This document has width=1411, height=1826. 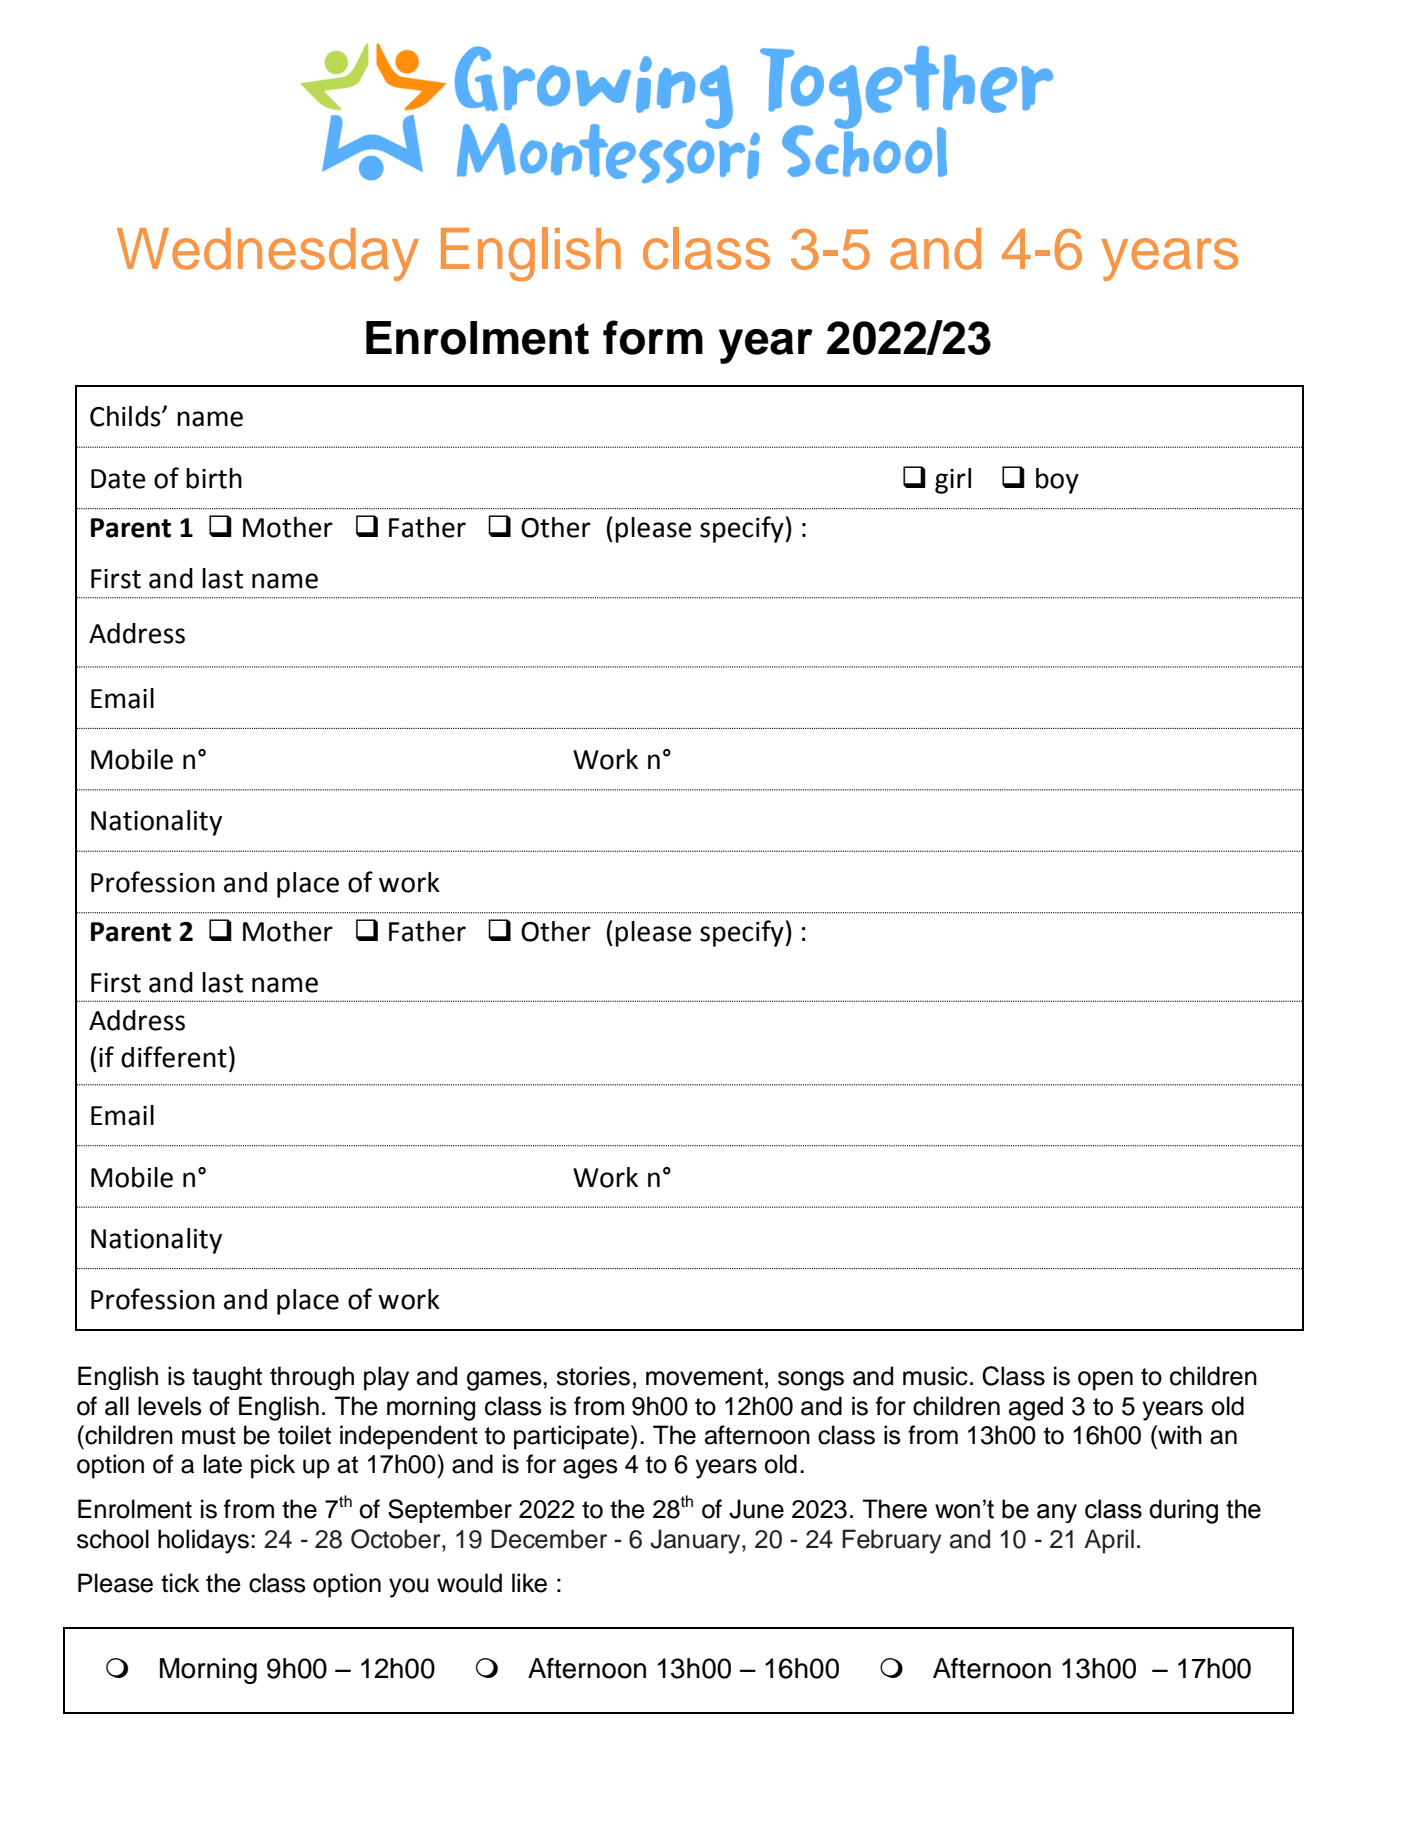 What do you see at coordinates (268, 254) in the document?
I see `Wednesday` at bounding box center [268, 254].
